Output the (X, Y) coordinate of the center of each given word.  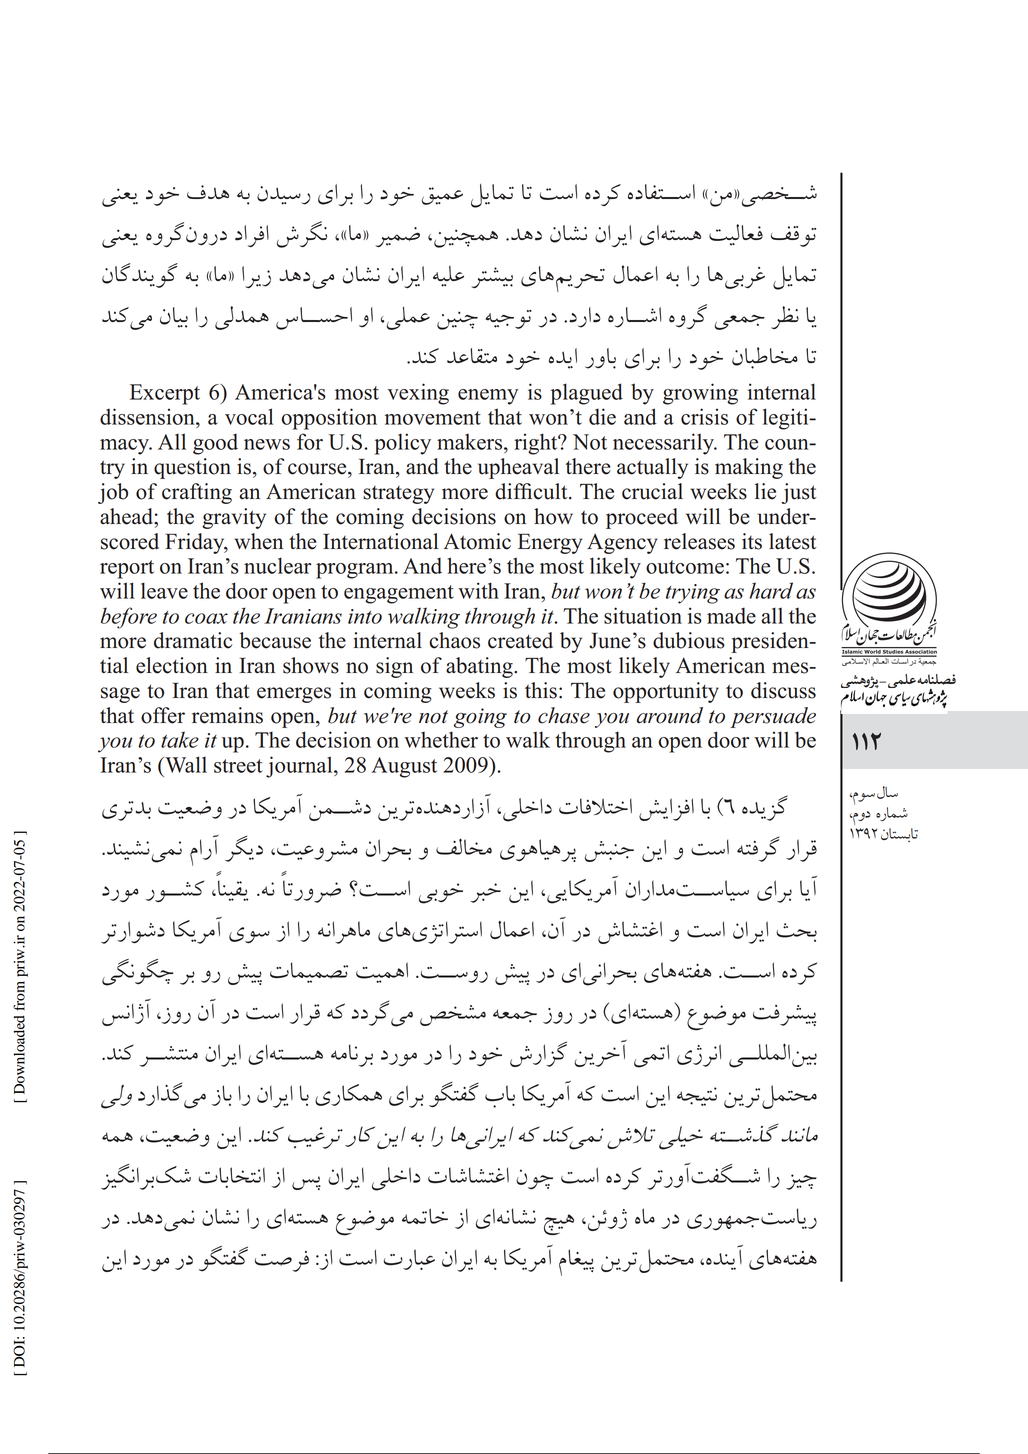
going (480, 718)
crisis (704, 416)
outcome (685, 567)
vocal (249, 416)
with (478, 590)
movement (433, 418)
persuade (773, 717)
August (404, 767)
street (238, 766)
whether (441, 739)
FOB (610, 1053)
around (670, 715)
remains (227, 715)
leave (164, 590)
